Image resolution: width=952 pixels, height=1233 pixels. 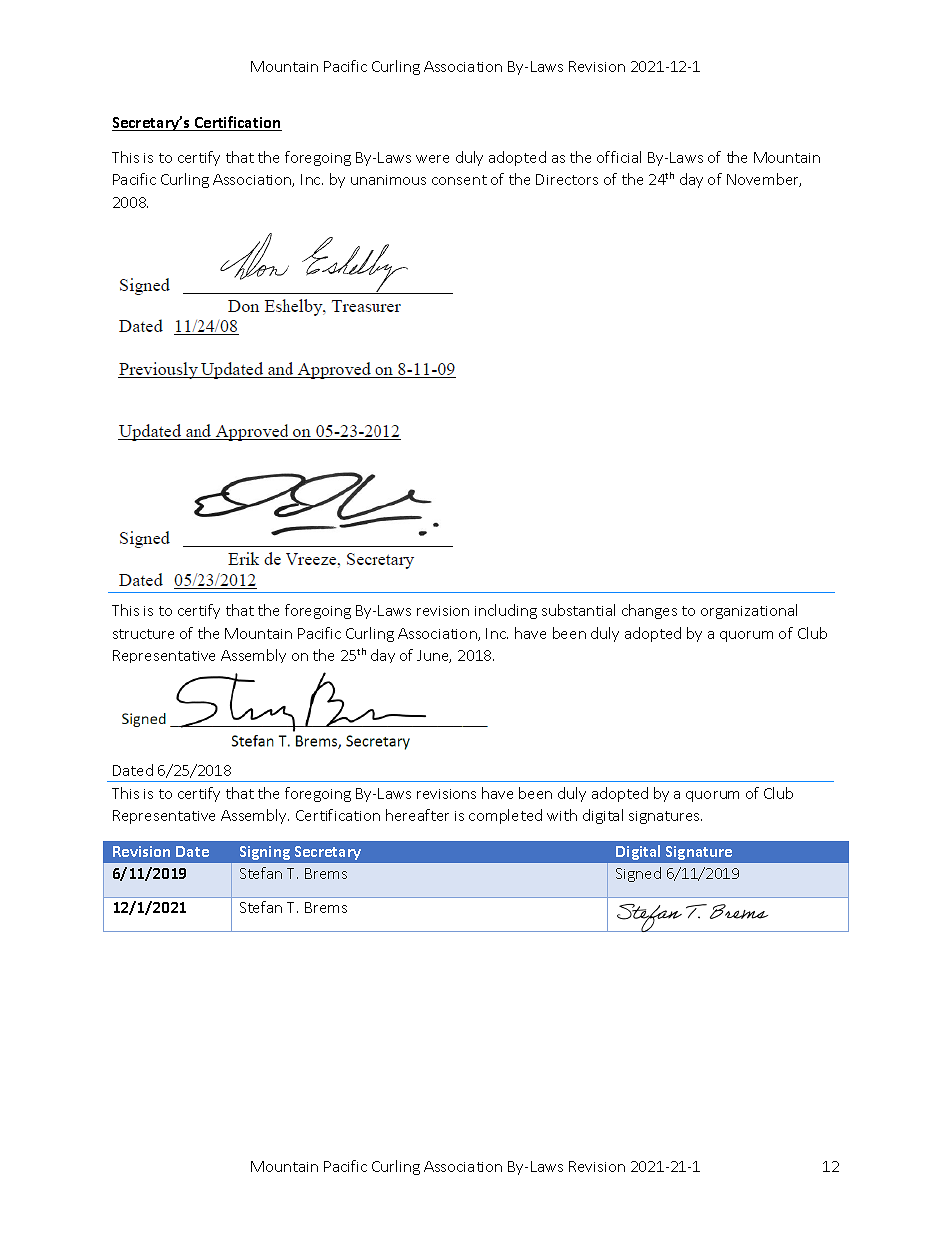 I want to click on including, so click(x=506, y=611).
